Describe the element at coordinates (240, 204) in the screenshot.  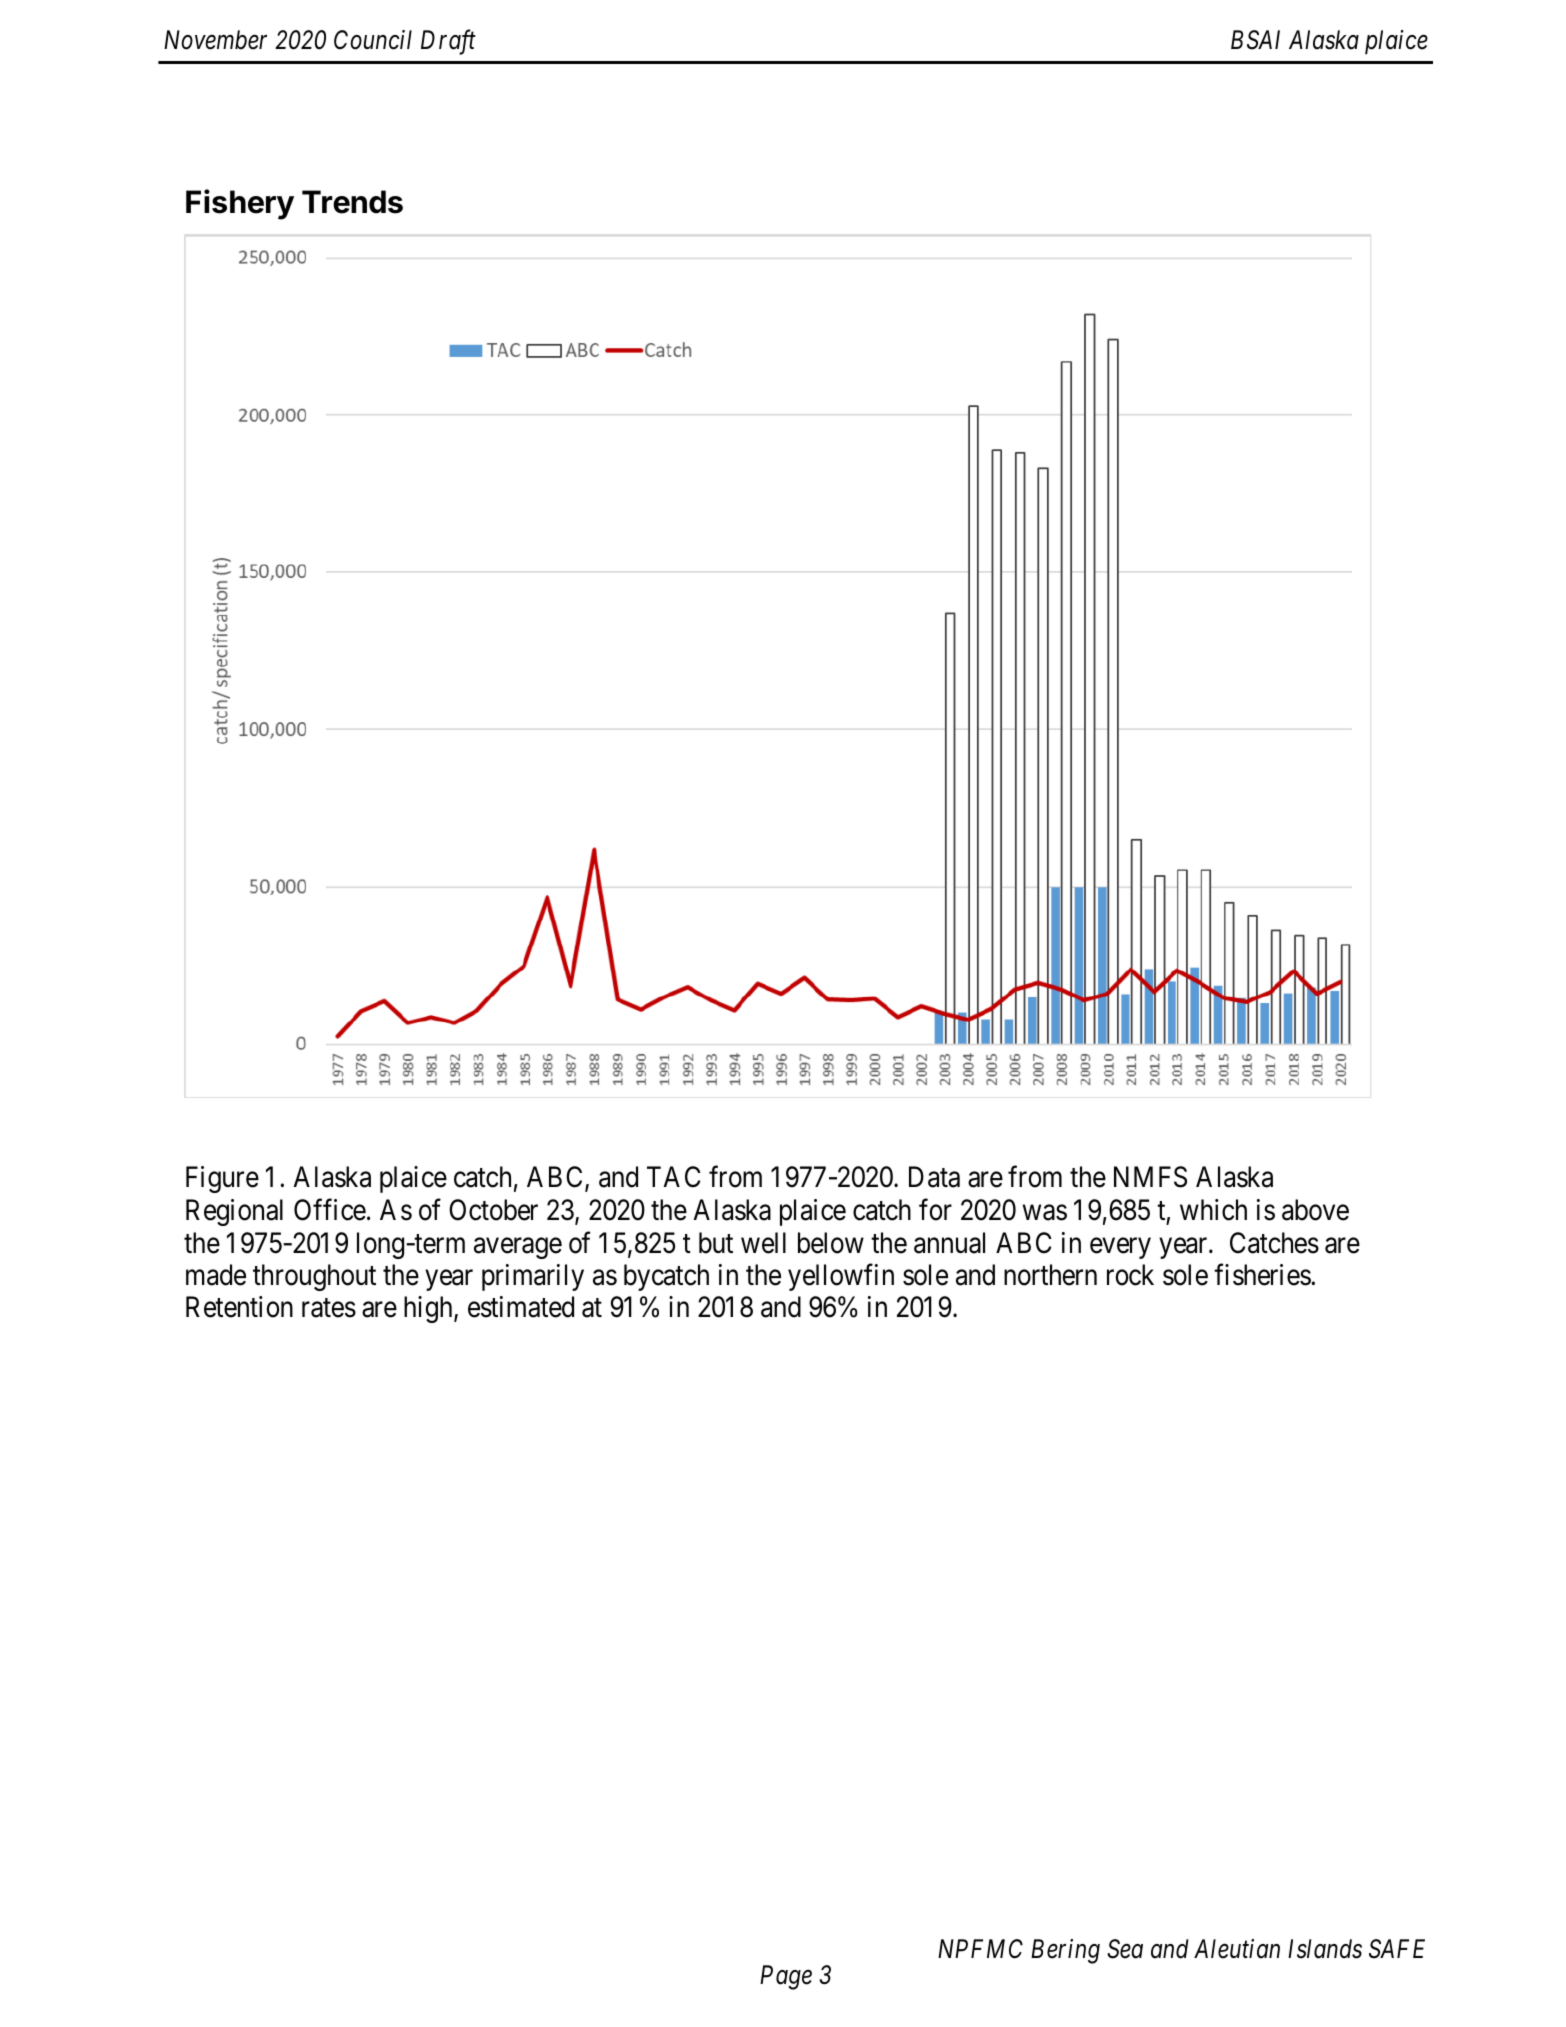
I see `Fishery` at that location.
